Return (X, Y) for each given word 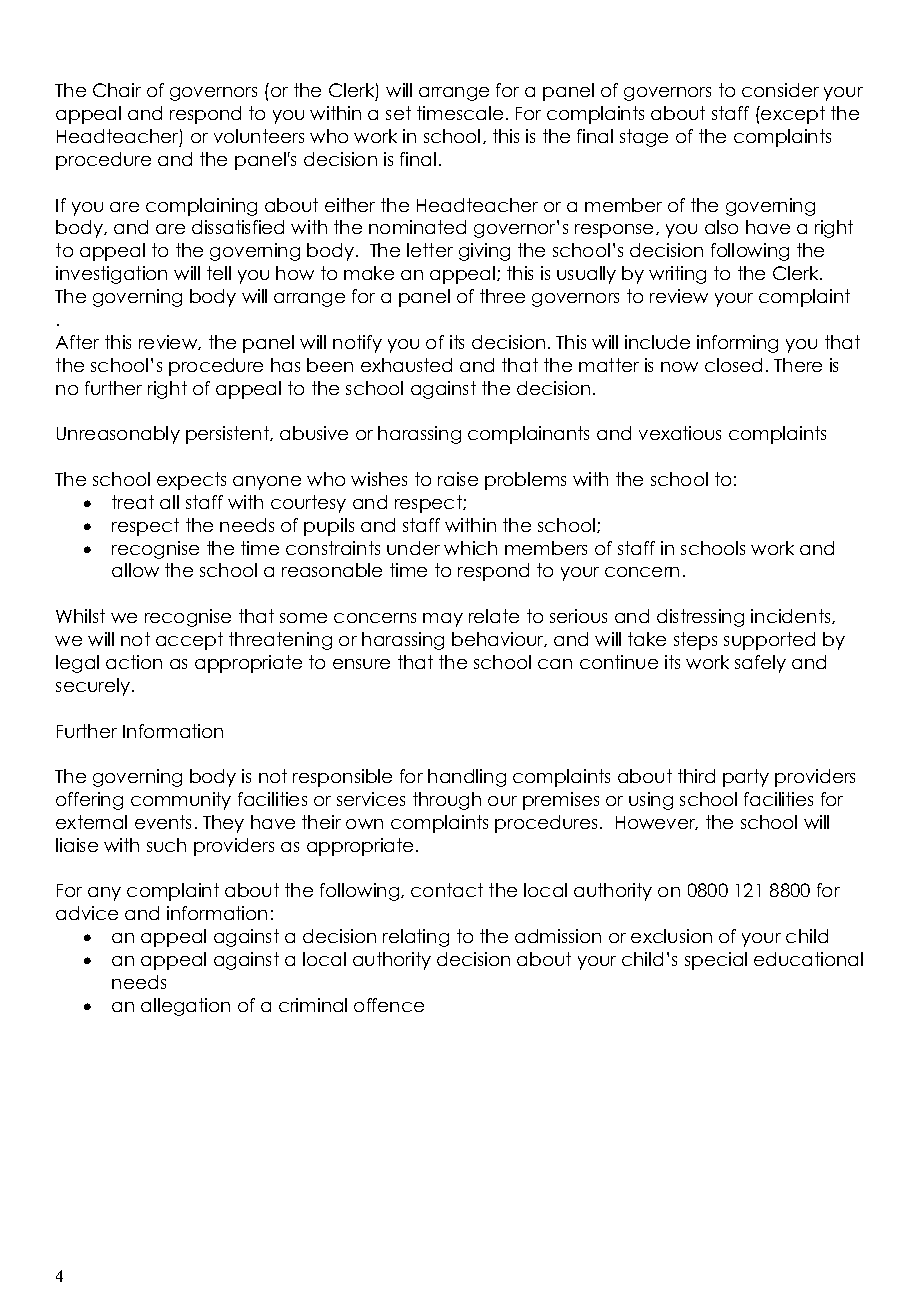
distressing (700, 618)
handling (467, 778)
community (181, 801)
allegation (185, 1007)
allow (135, 570)
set (398, 113)
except (792, 115)
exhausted (406, 365)
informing (737, 344)
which (470, 548)
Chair (117, 90)
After (77, 342)
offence (389, 1005)
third (696, 776)
